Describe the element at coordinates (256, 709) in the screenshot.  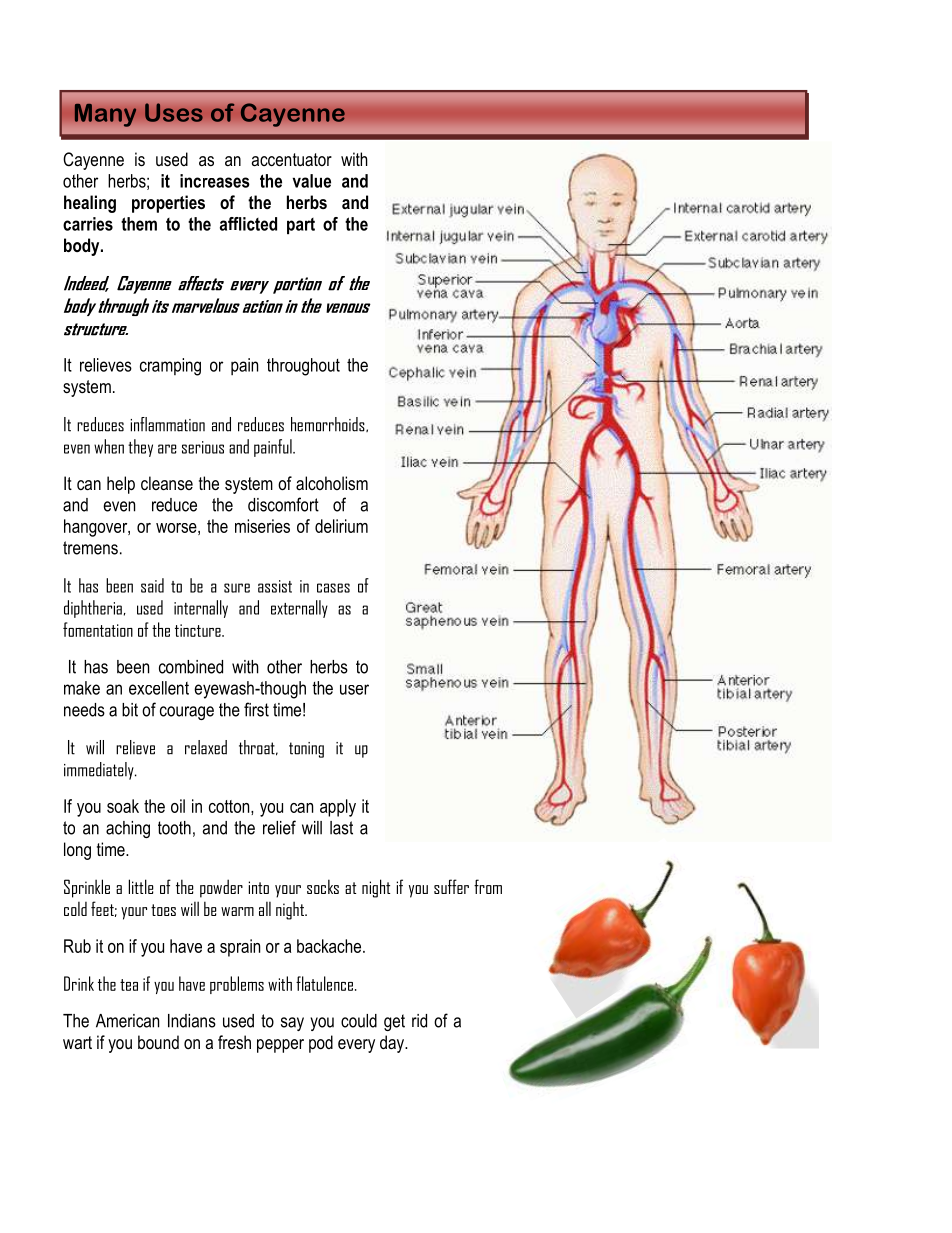
I see `first` at that location.
